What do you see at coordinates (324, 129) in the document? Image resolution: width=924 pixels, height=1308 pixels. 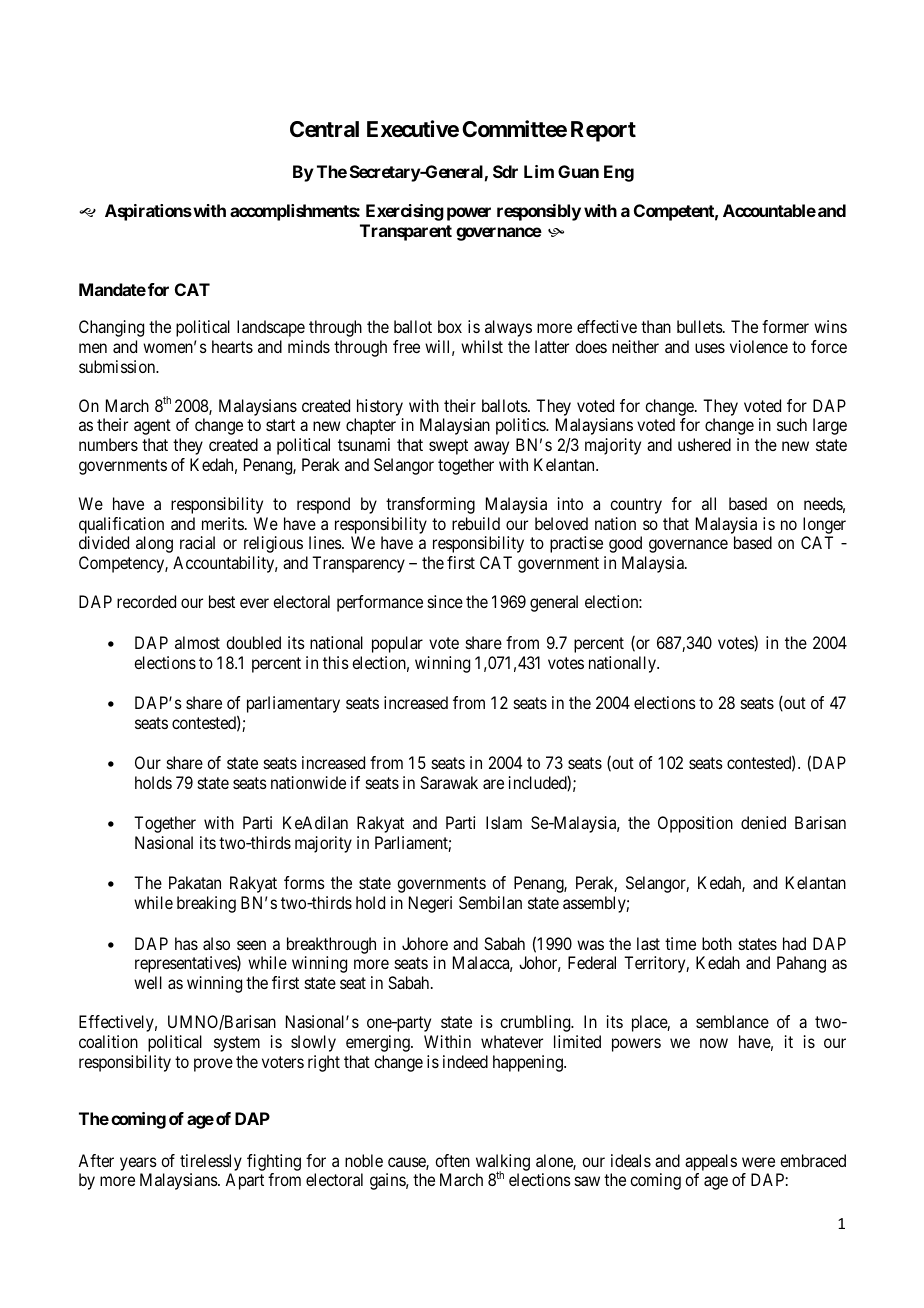 I see `Central` at bounding box center [324, 129].
